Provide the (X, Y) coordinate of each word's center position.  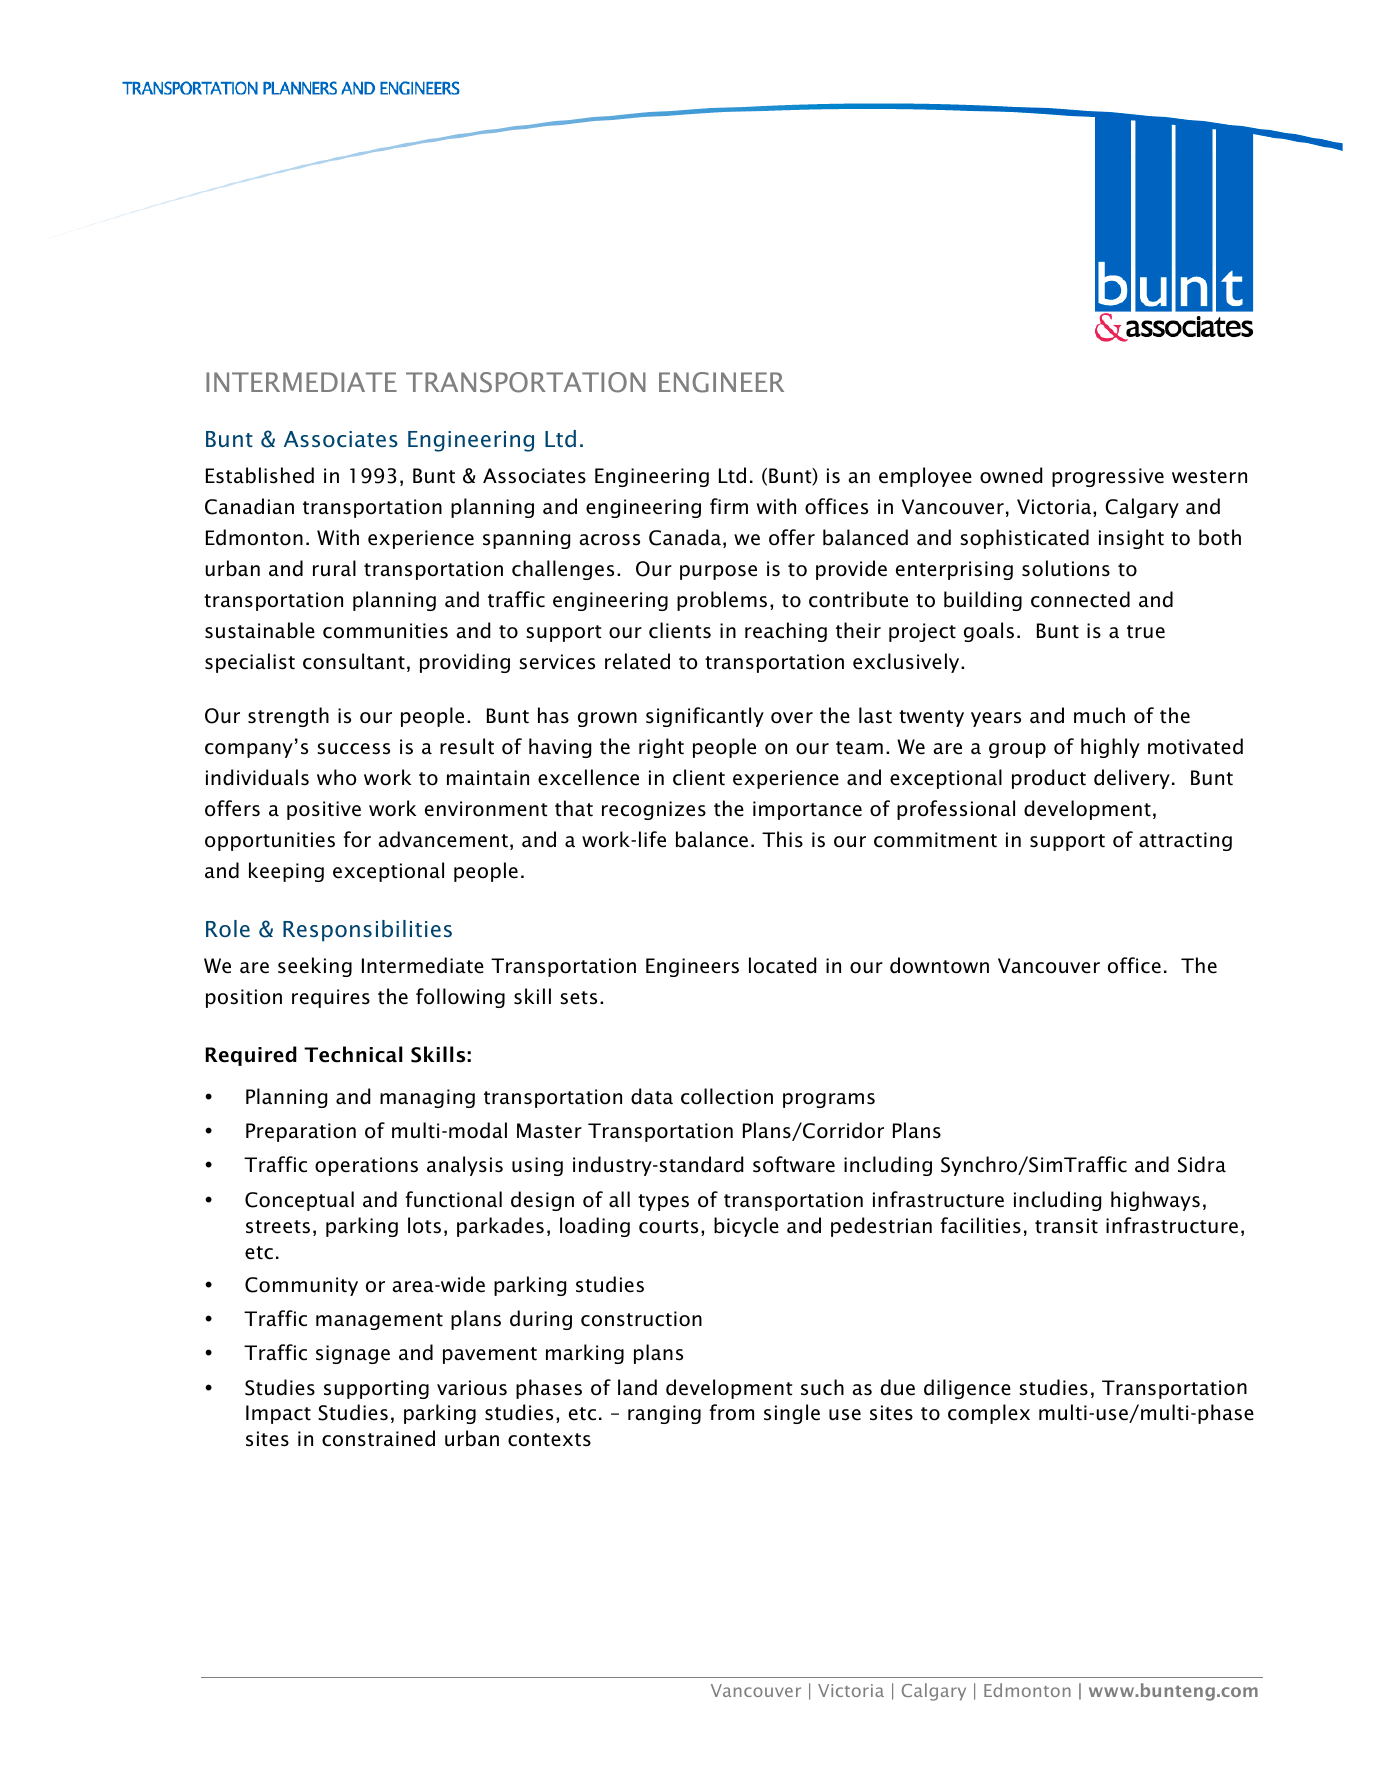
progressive (1108, 477)
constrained (378, 1438)
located (782, 965)
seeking (315, 967)
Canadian (249, 506)
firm (729, 506)
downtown (939, 965)
